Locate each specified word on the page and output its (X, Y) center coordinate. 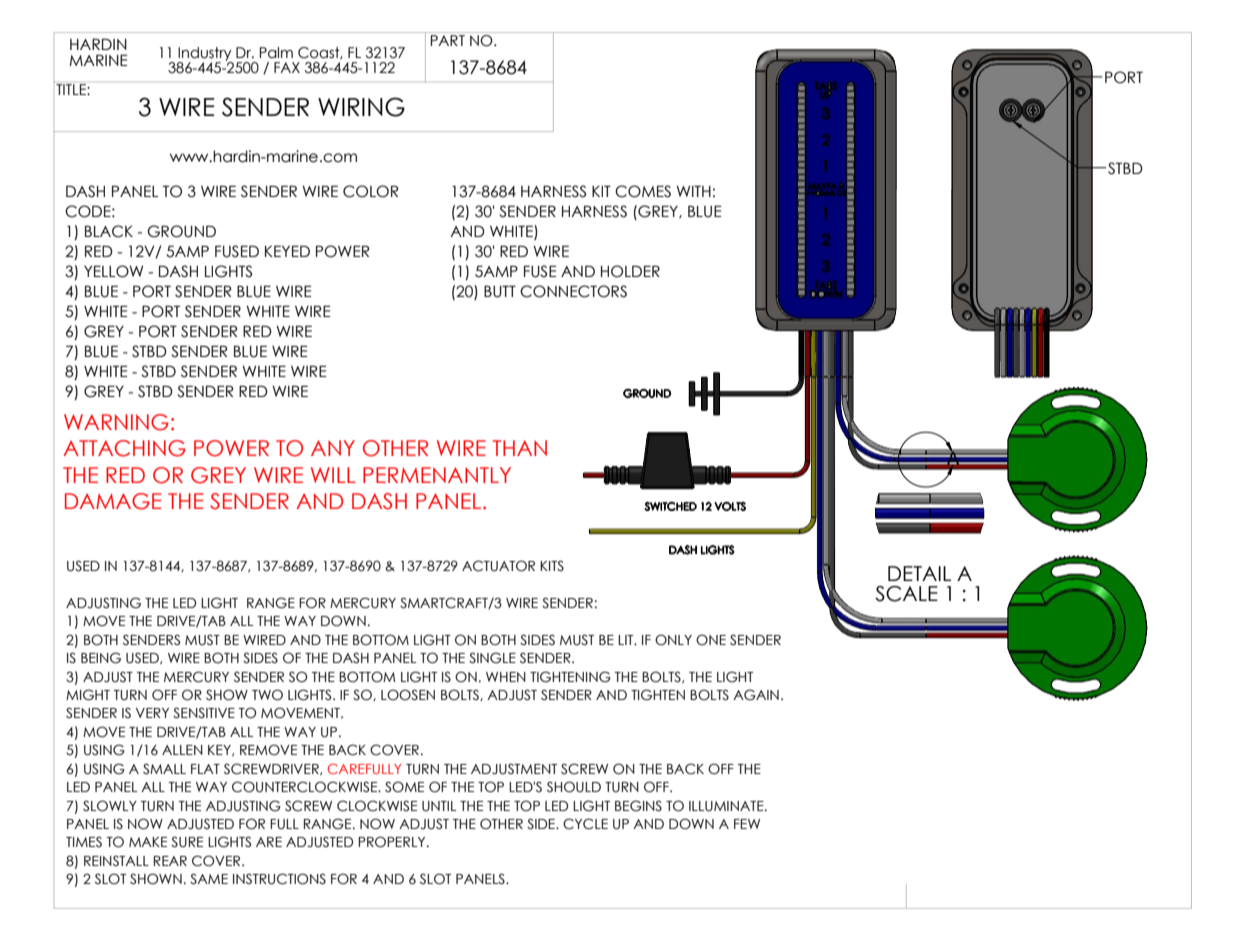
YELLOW (113, 271)
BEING (101, 658)
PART (448, 40)
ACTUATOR (498, 566)
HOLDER (630, 271)
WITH (693, 191)
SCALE (906, 594)
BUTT (500, 291)
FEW (747, 824)
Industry (205, 55)
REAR (170, 861)
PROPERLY (393, 842)
